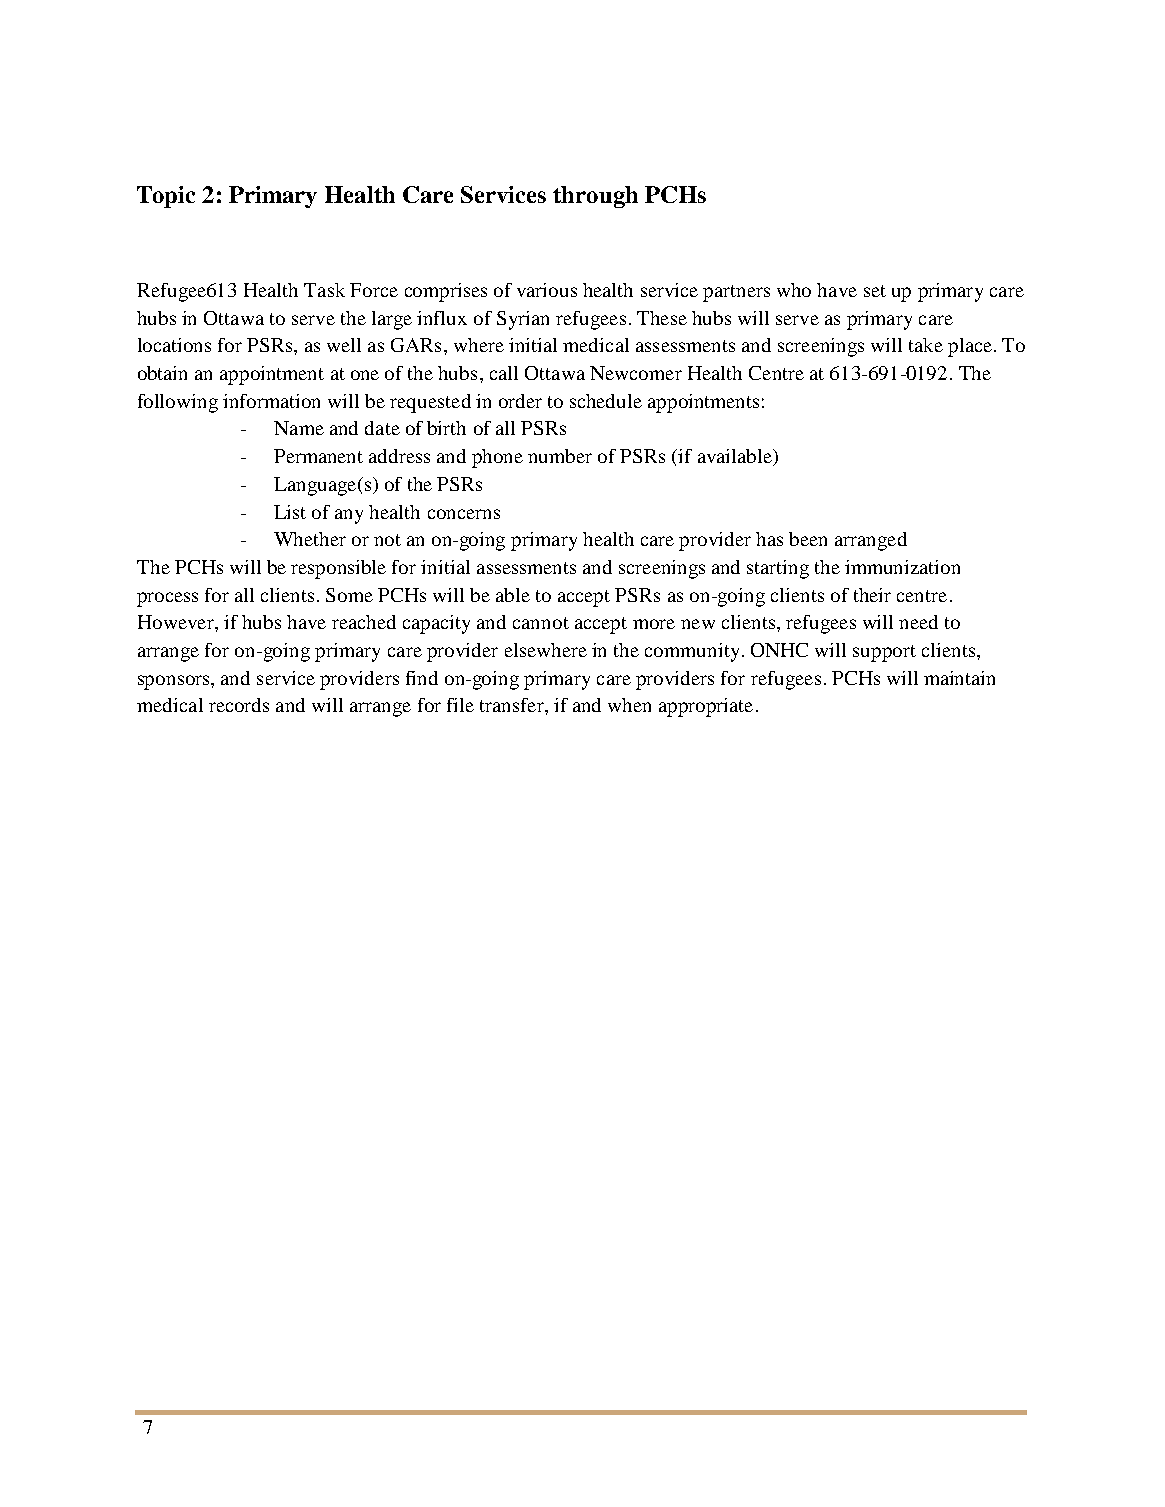 The image size is (1165, 1507). What do you see at coordinates (541, 623) in the screenshot?
I see `cannot` at bounding box center [541, 623].
